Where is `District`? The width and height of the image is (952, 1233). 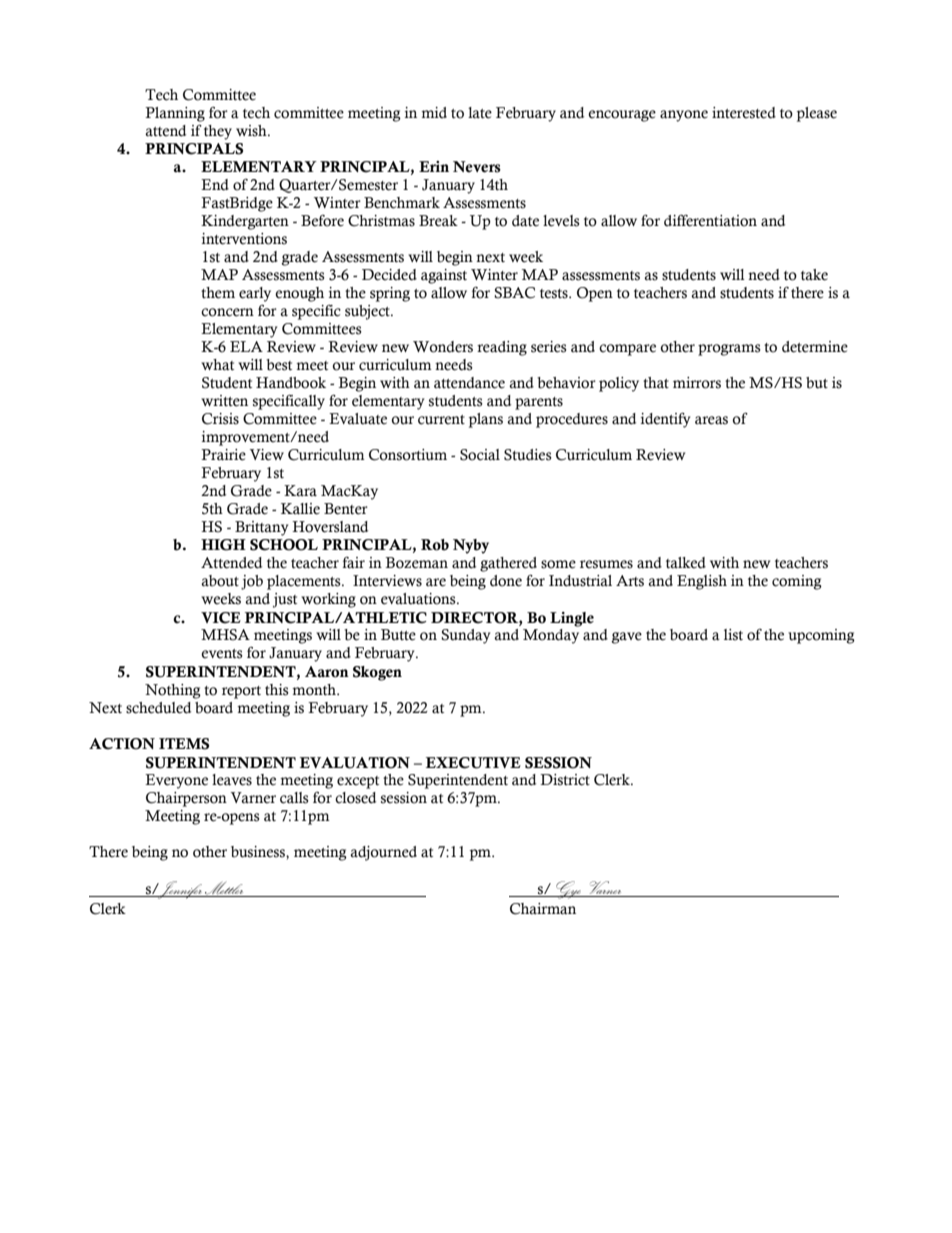
District is located at coordinates (565, 780).
